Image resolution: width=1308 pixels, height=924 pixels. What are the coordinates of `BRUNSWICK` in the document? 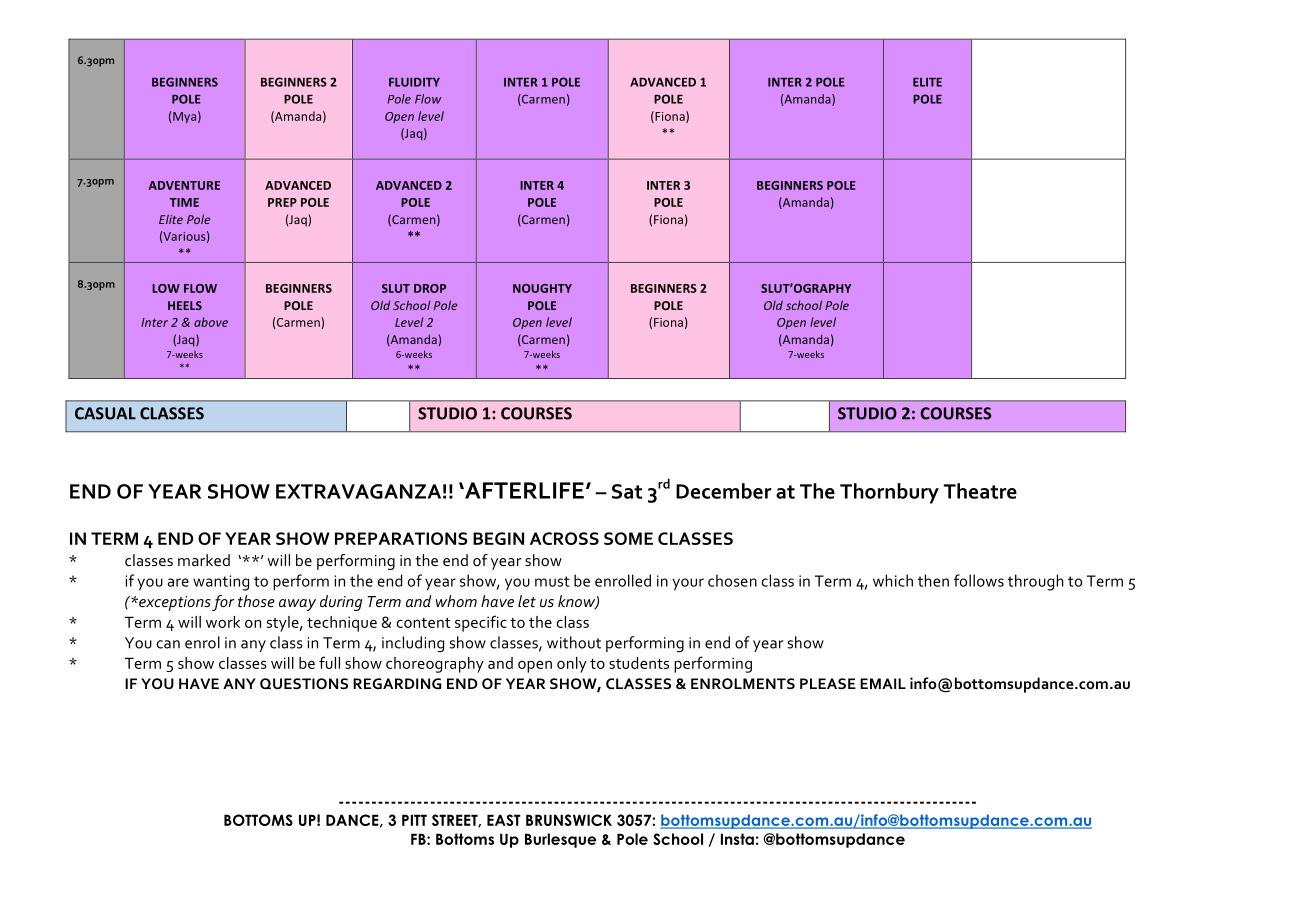 It's located at (569, 820).
